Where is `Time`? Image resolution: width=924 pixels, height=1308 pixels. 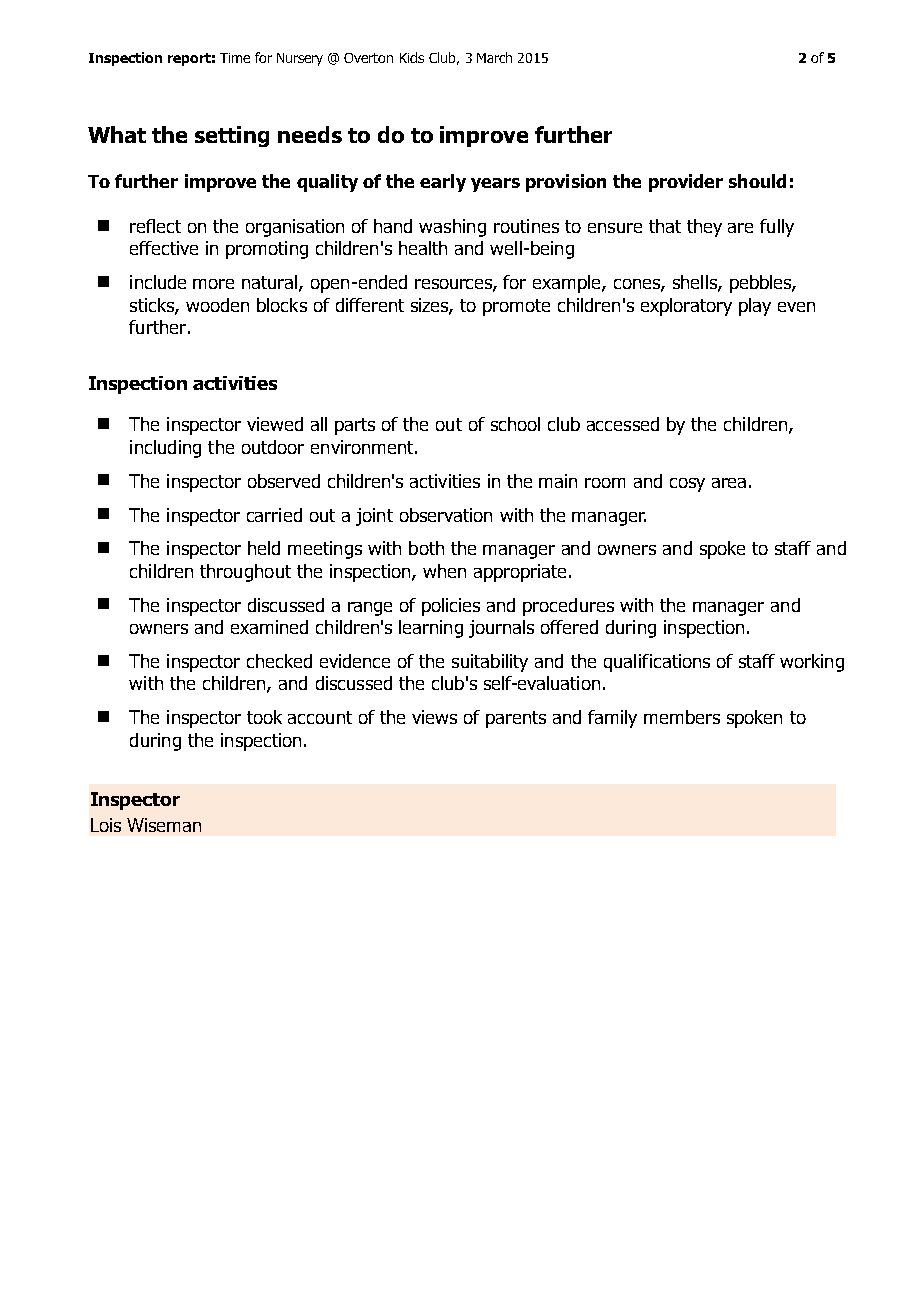 Time is located at coordinates (235, 58).
